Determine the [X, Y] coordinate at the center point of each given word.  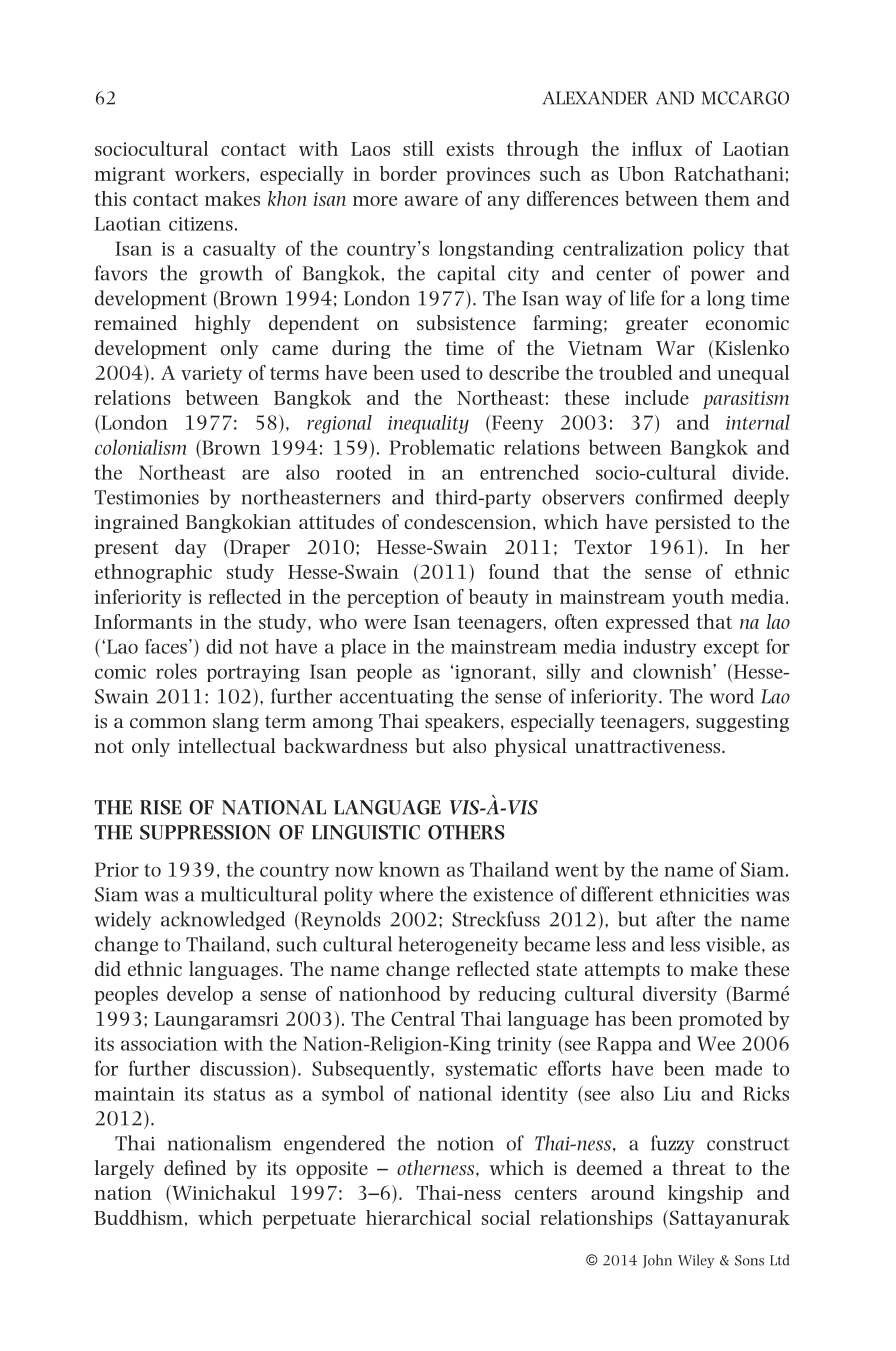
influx [657, 148]
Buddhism [138, 1217]
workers [210, 173]
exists [470, 149]
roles [176, 671]
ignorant [493, 673]
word [732, 696]
